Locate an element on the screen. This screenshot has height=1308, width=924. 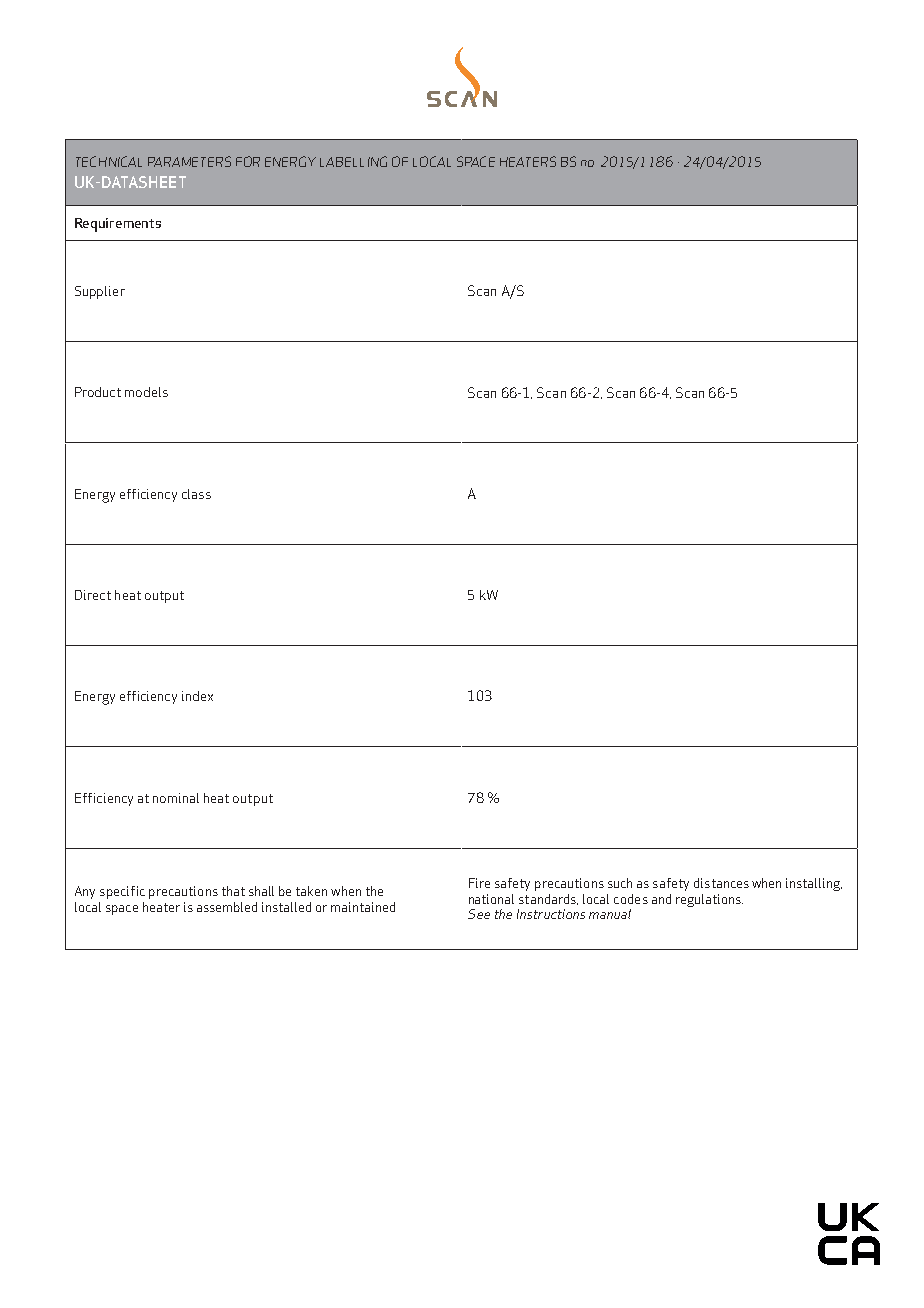
class is located at coordinates (196, 494).
